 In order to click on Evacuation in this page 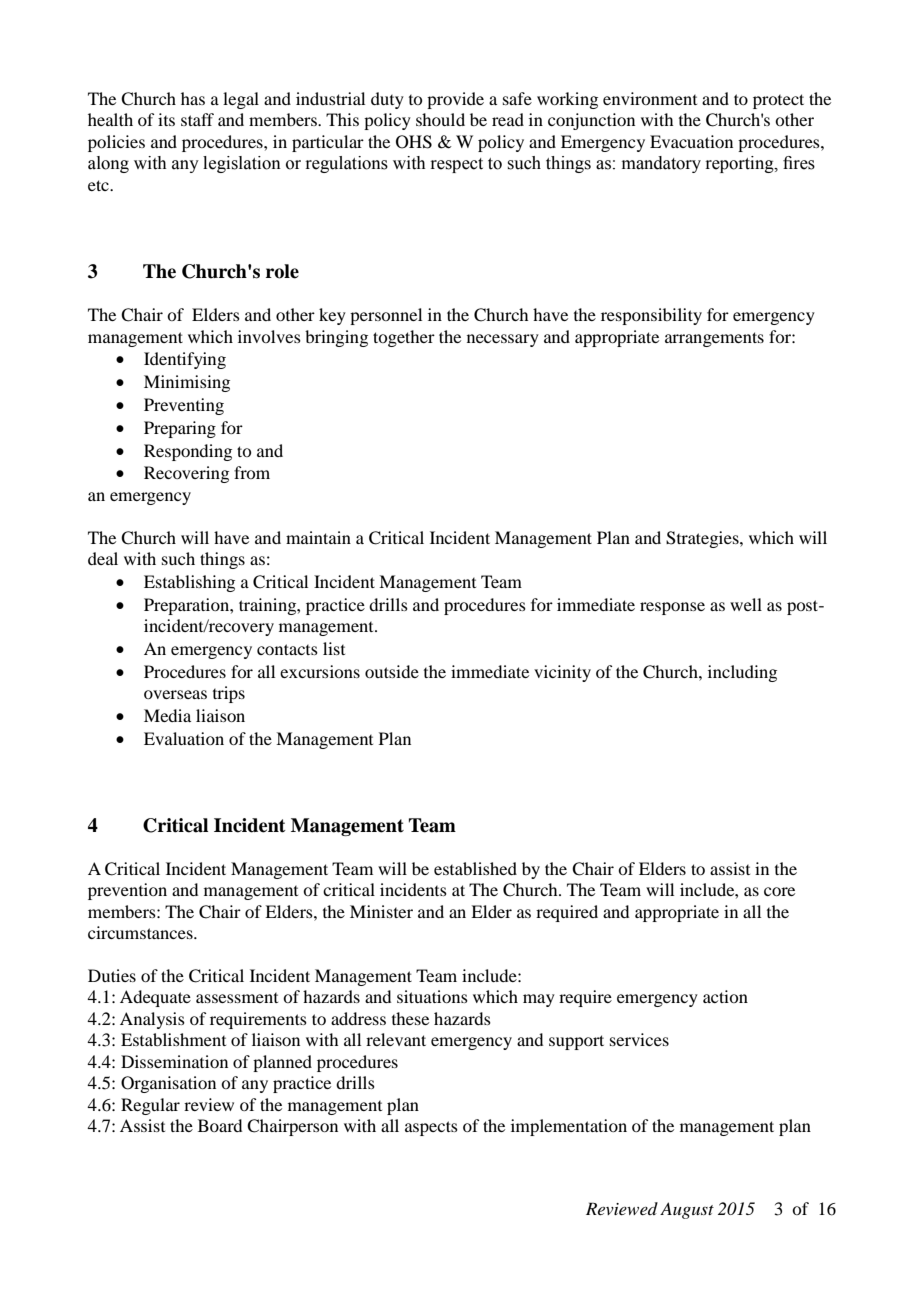, I will do `click(691, 141)`.
